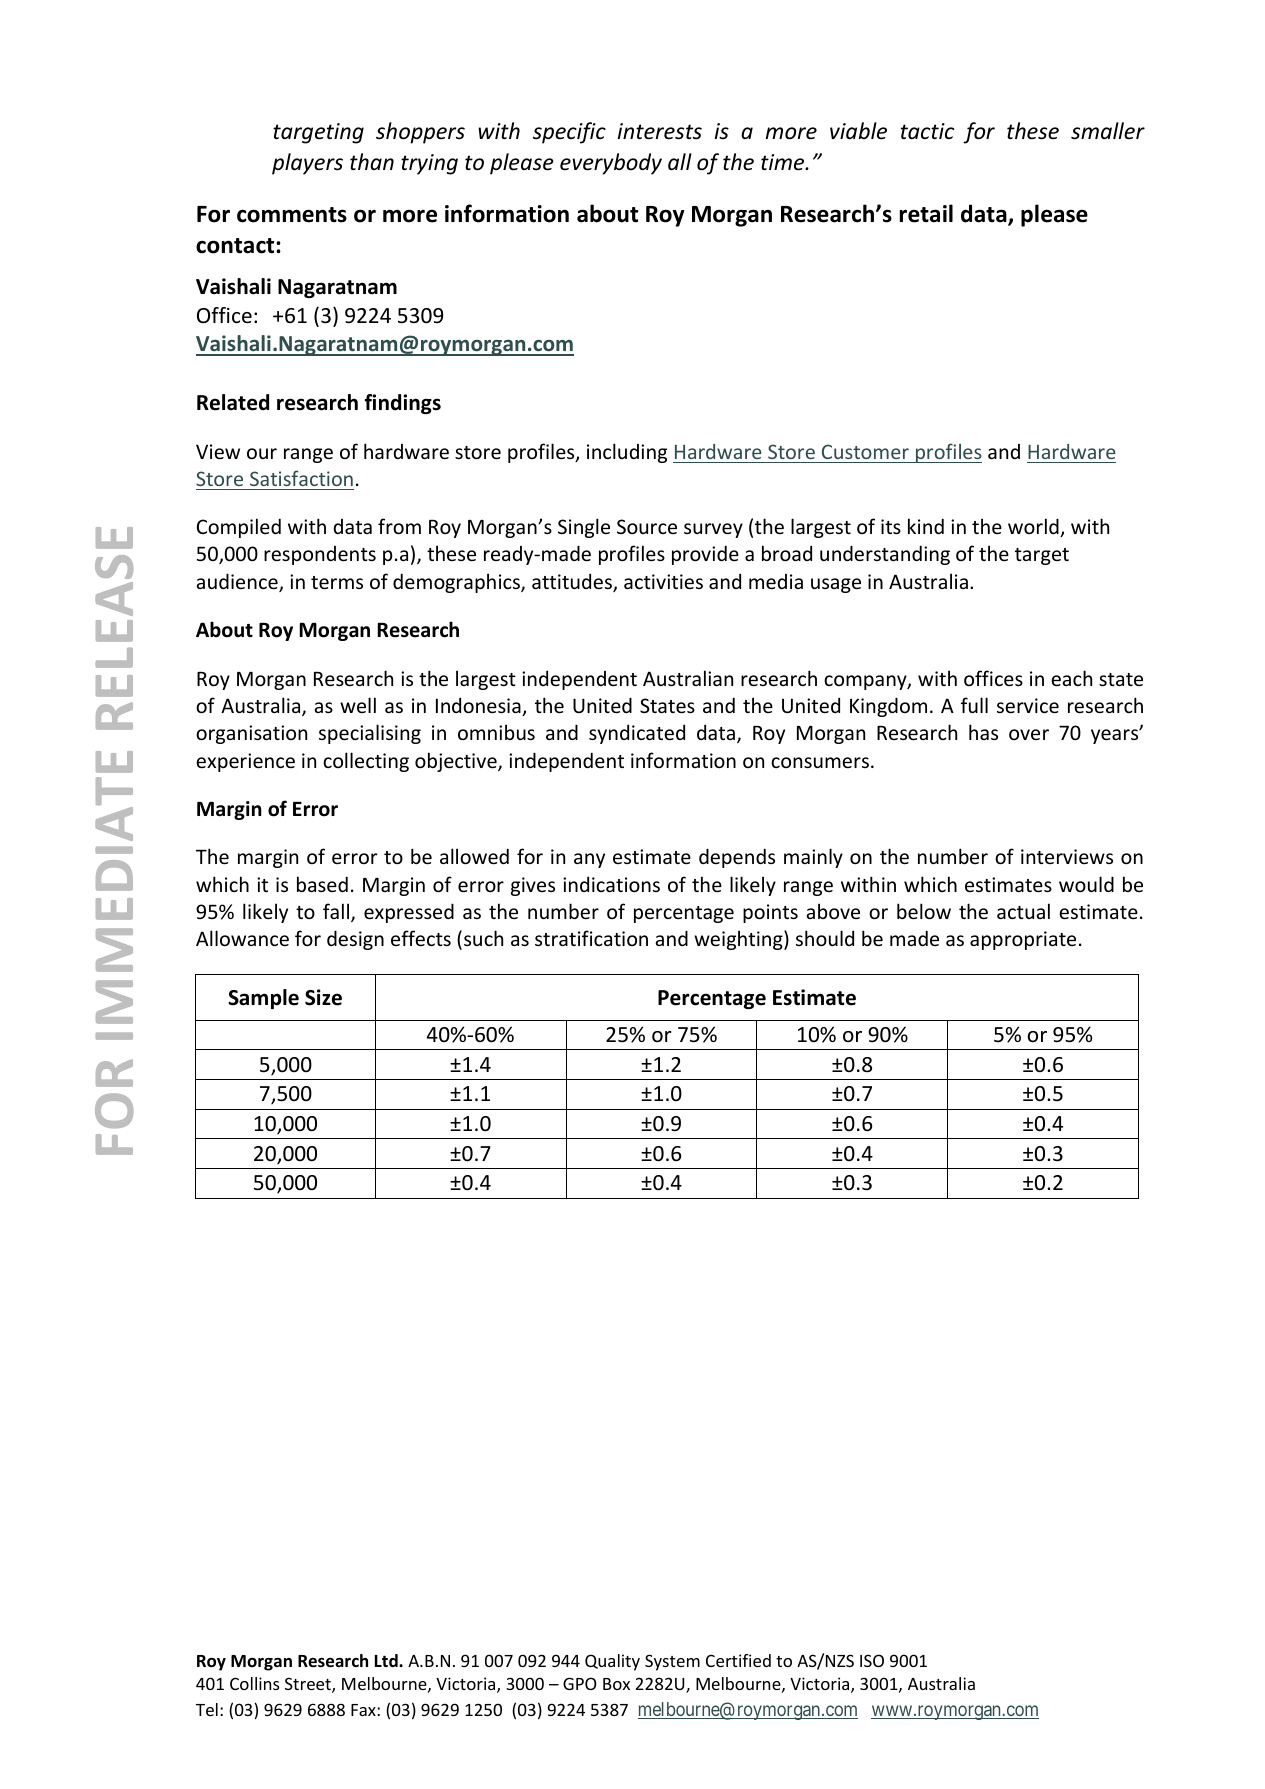 The image size is (1265, 1789). Describe the element at coordinates (591, 938) in the screenshot. I see `stratification` at that location.
